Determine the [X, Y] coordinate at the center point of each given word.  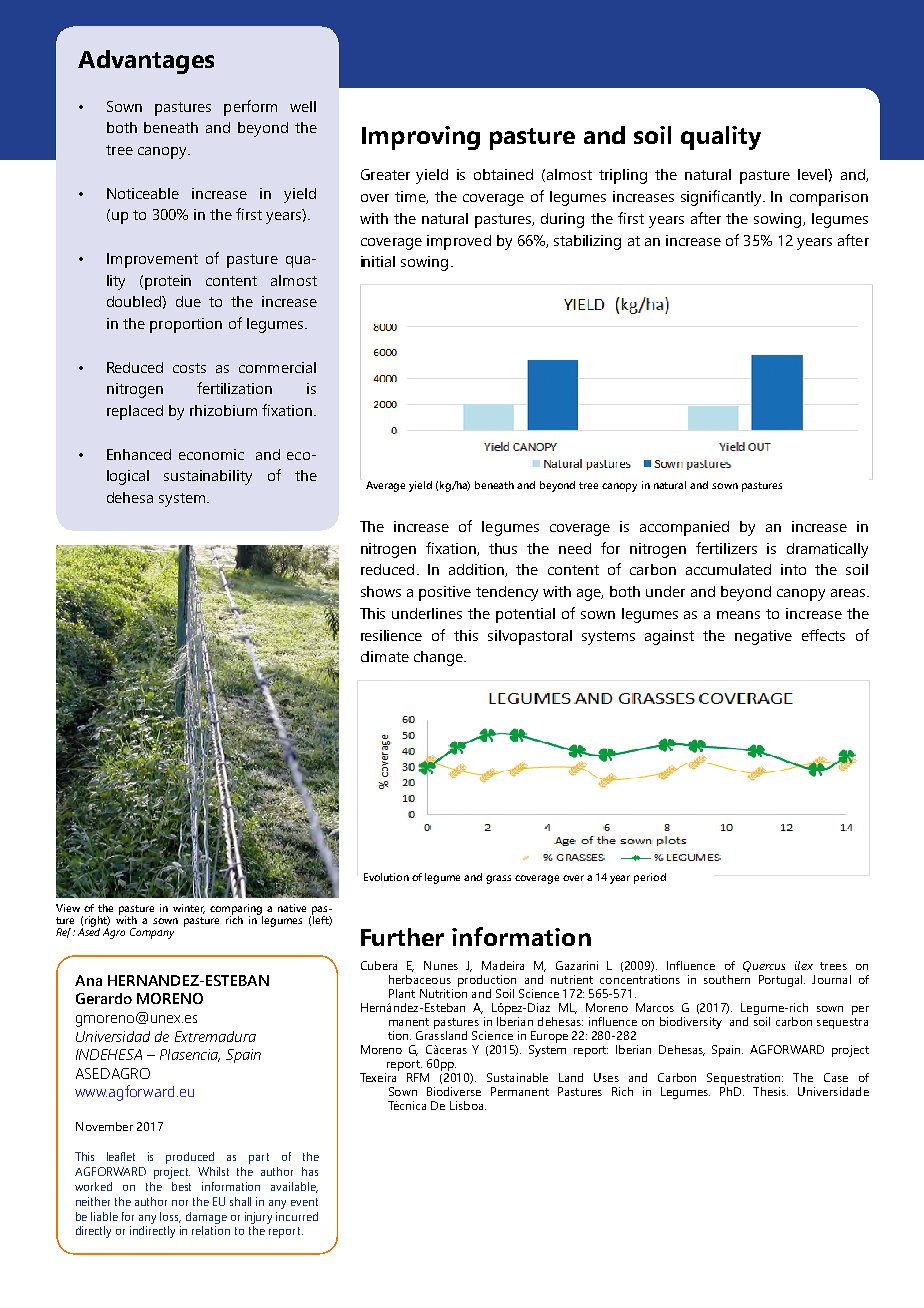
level [813, 174]
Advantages [146, 62]
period [650, 878]
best [181, 1186]
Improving [421, 138]
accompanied [684, 528]
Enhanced [139, 454]
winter [189, 909]
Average [385, 486]
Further [402, 937]
